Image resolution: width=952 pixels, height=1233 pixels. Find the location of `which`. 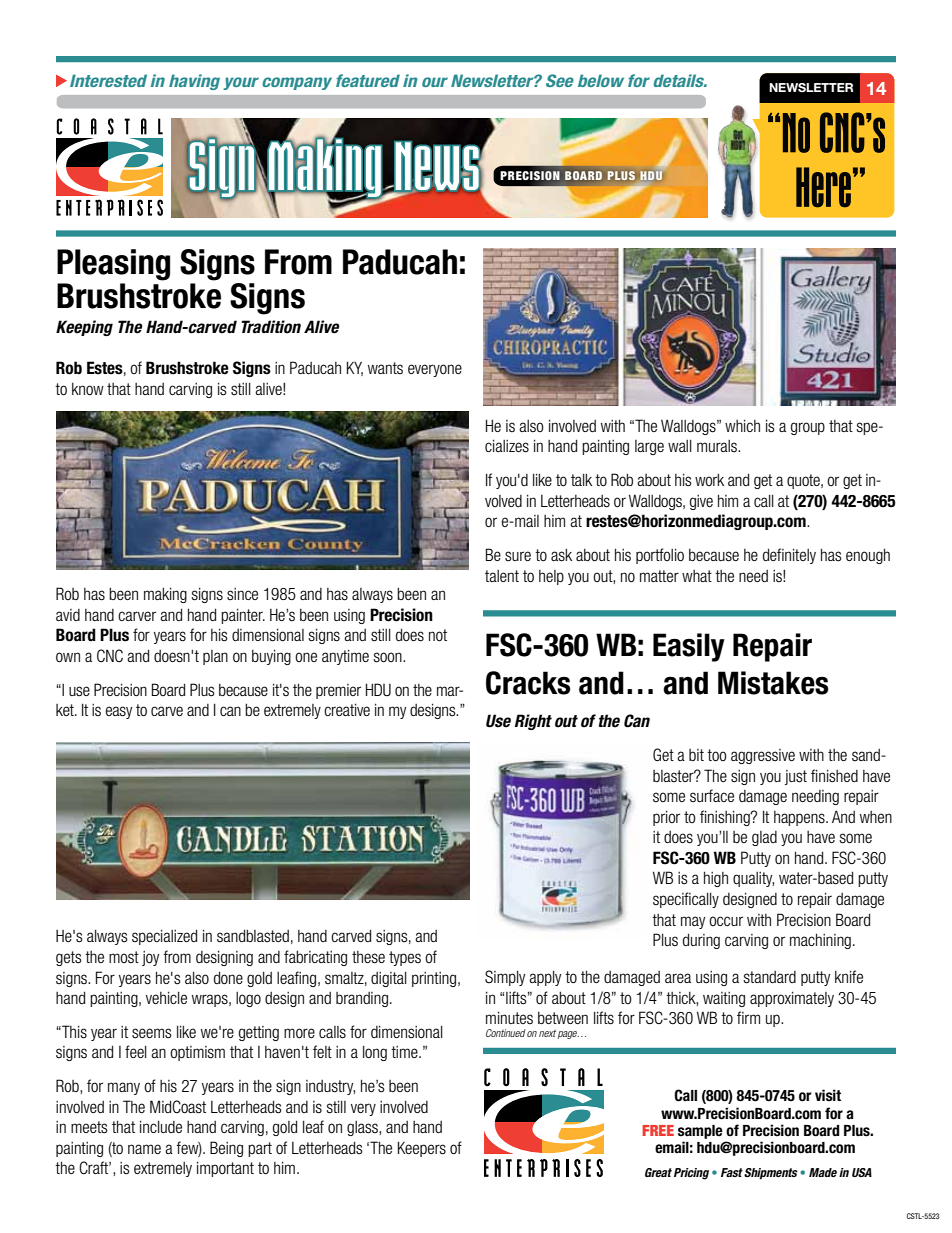

which is located at coordinates (742, 425).
